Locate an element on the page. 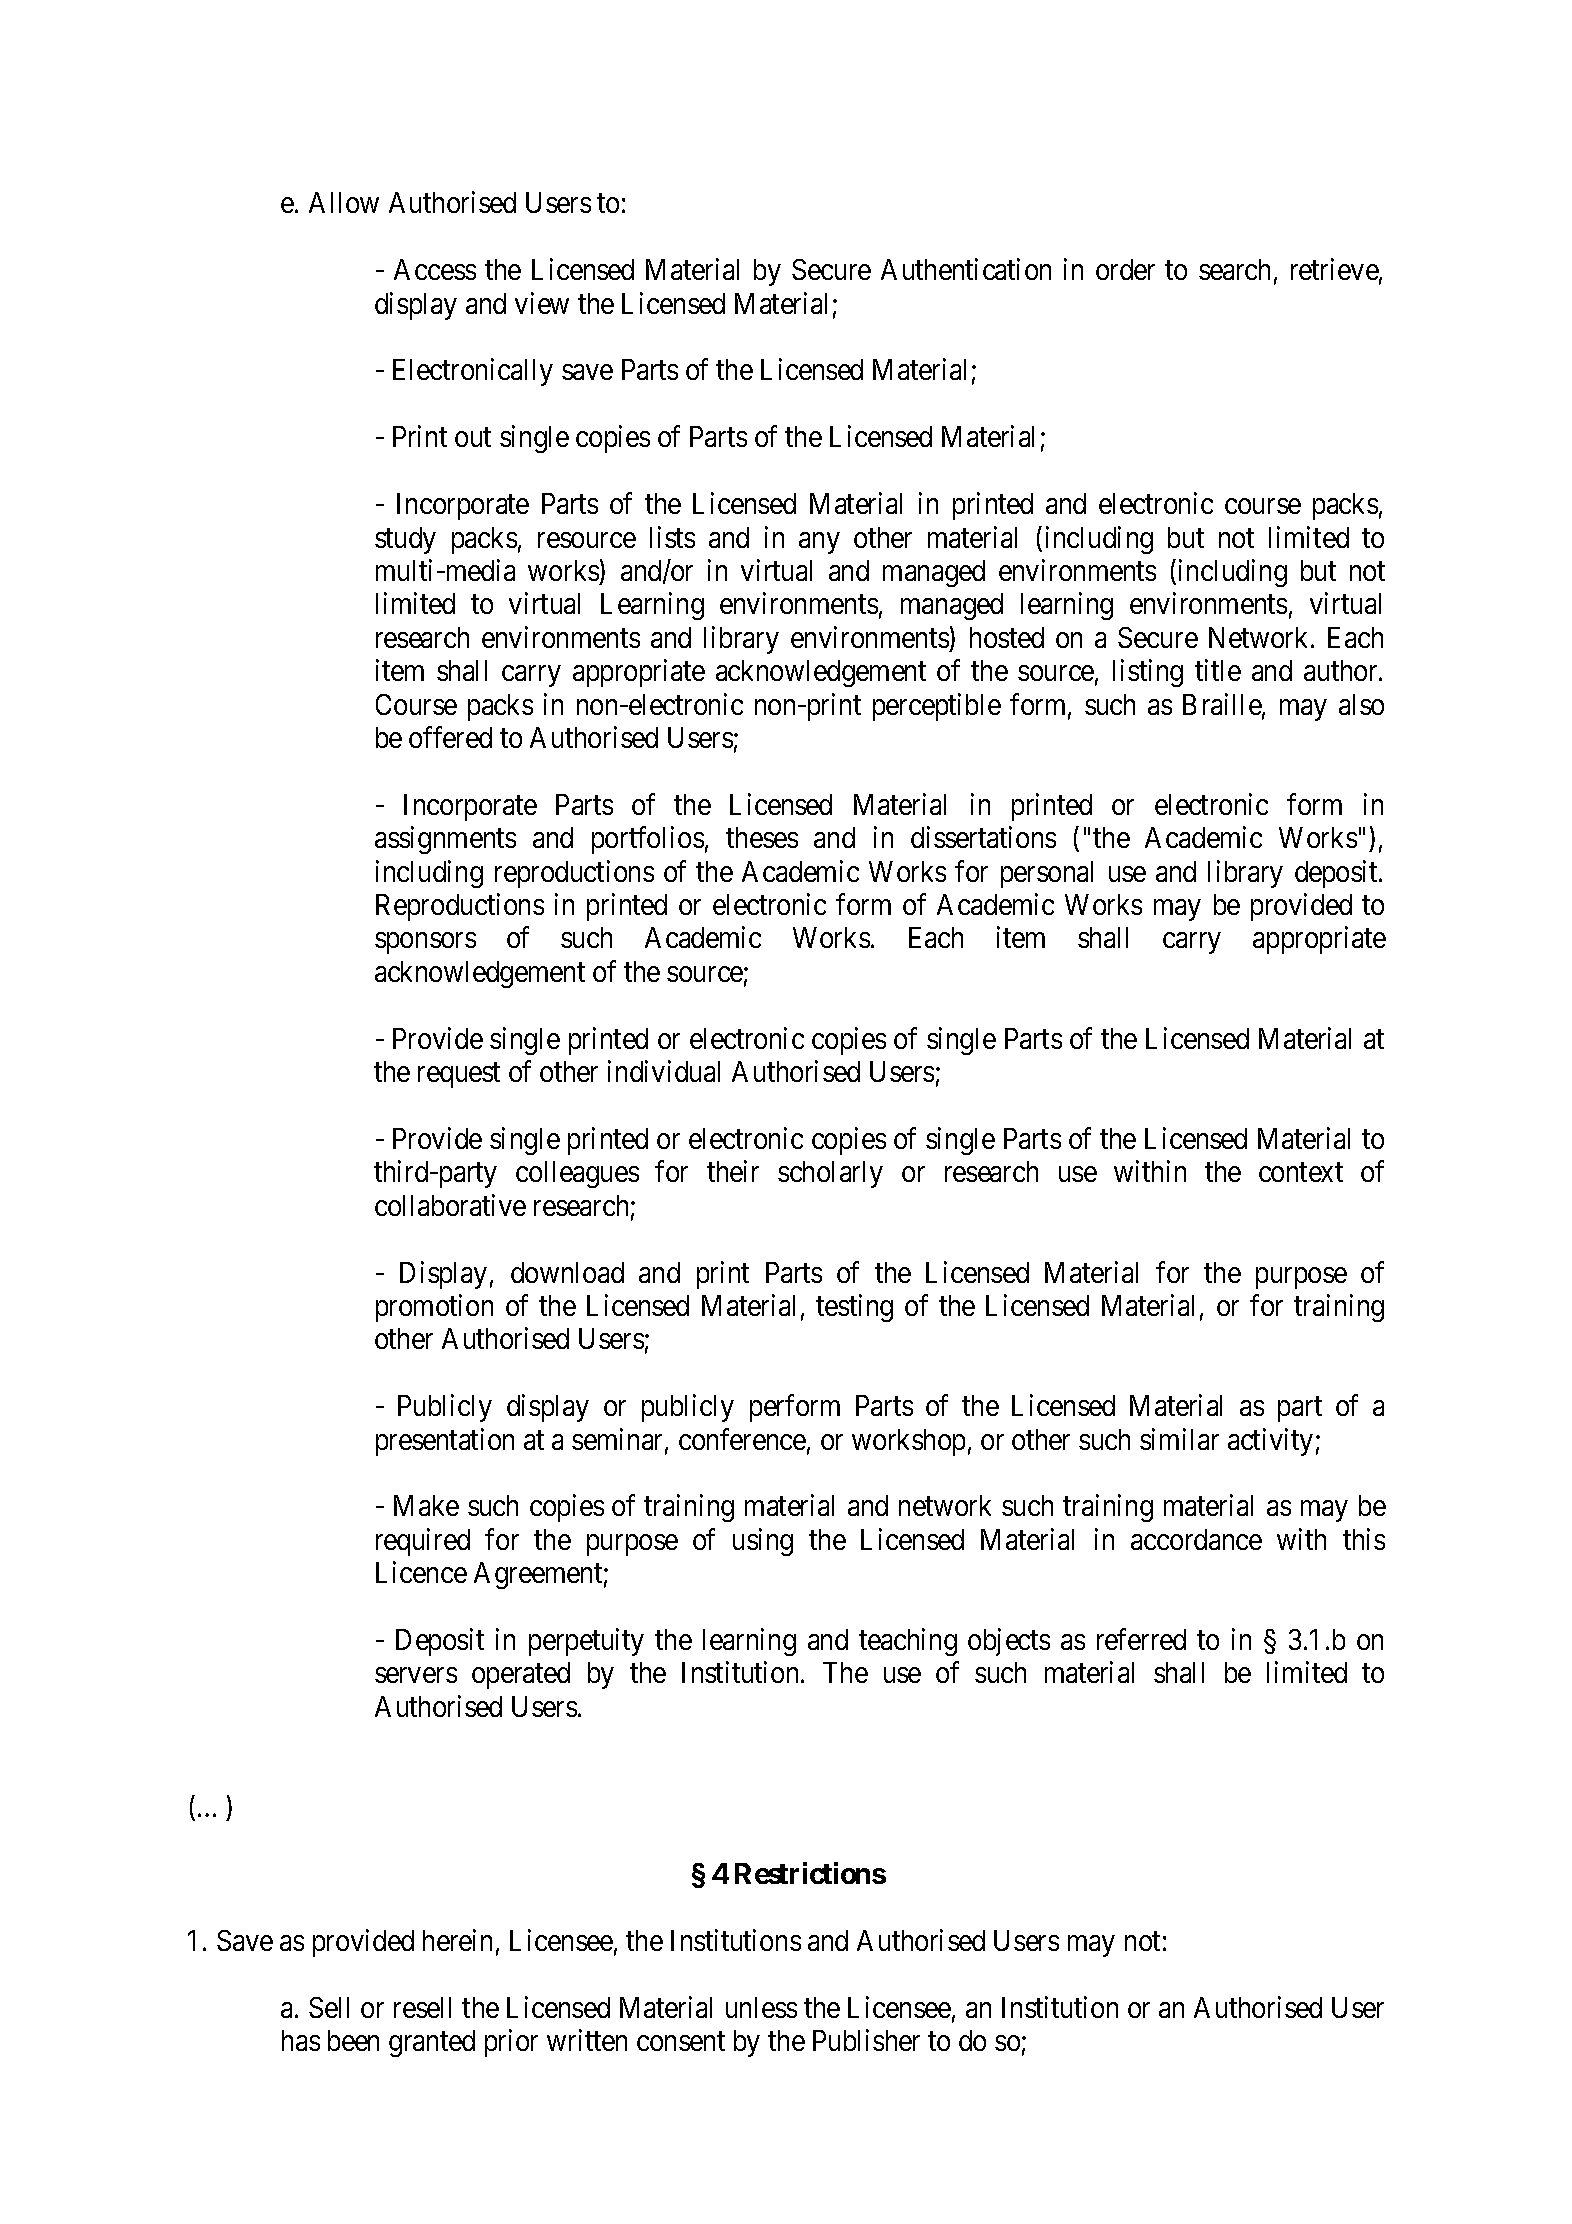 The height and width of the document is (2224, 1572). referred is located at coordinates (1141, 1639).
